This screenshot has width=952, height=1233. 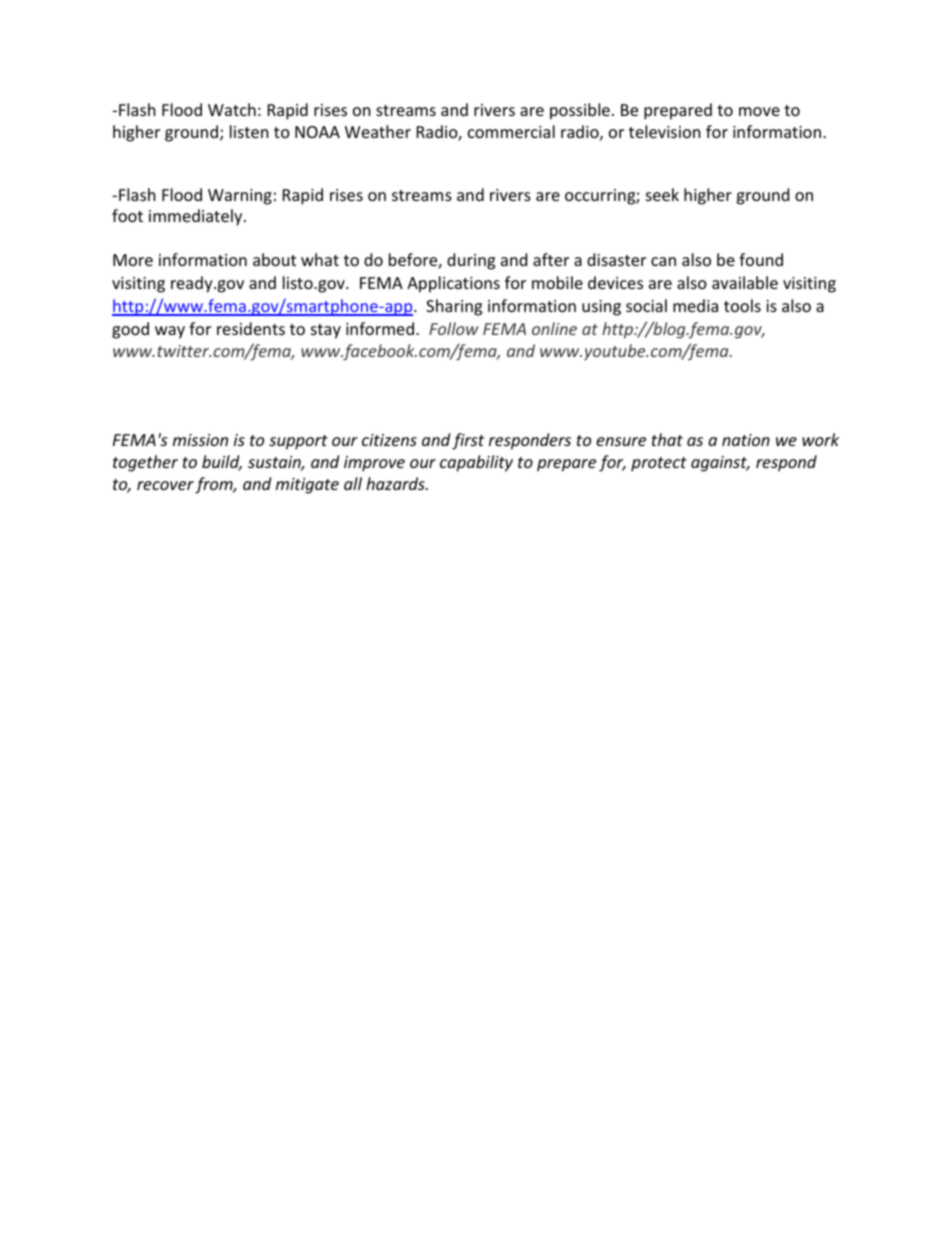 What do you see at coordinates (761, 259) in the screenshot?
I see `found` at bounding box center [761, 259].
